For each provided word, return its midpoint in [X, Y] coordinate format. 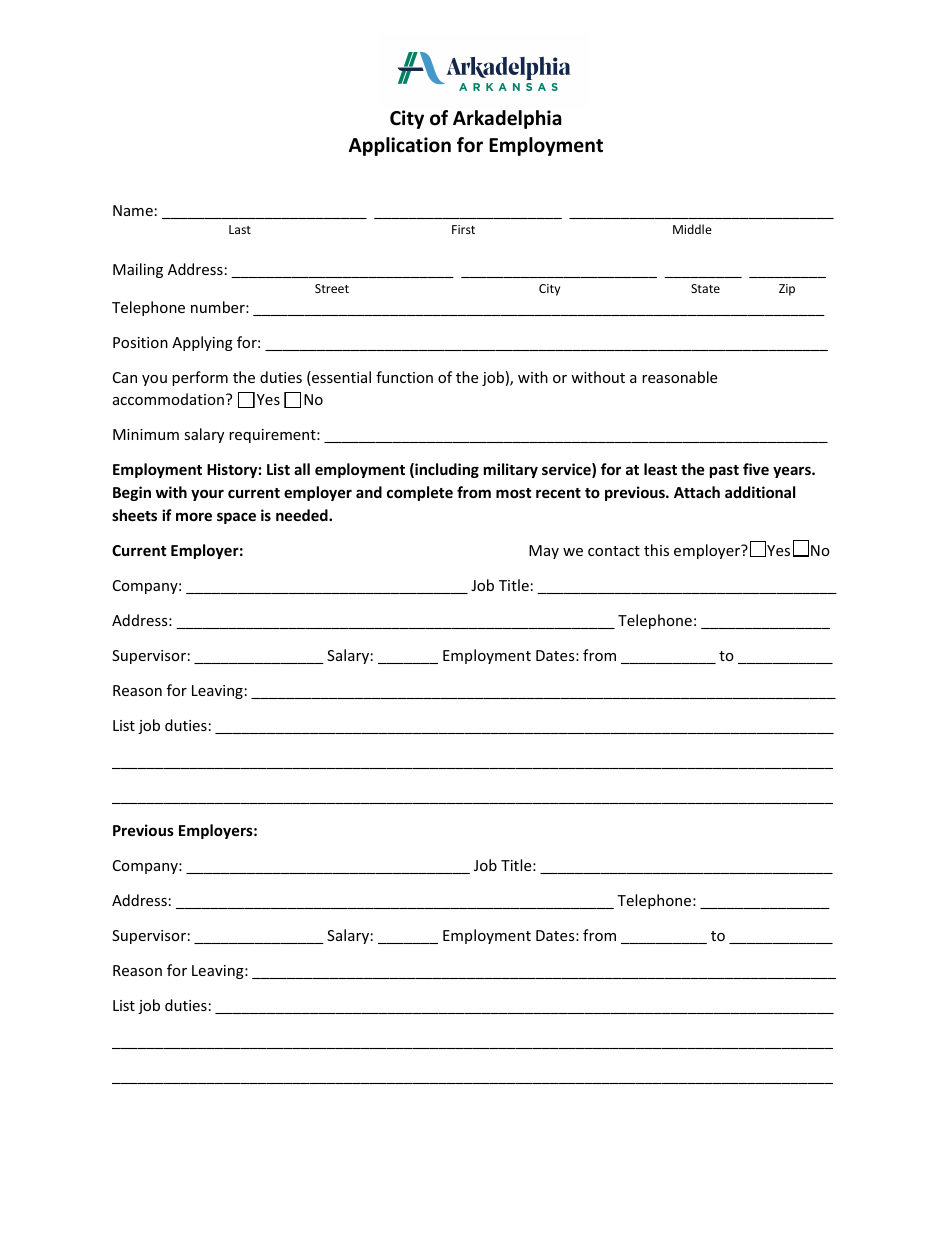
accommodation [168, 399]
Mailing [138, 270]
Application [400, 146]
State [705, 288]
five [756, 469]
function [404, 377]
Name [133, 210]
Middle [692, 229]
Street [332, 288]
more [194, 516]
